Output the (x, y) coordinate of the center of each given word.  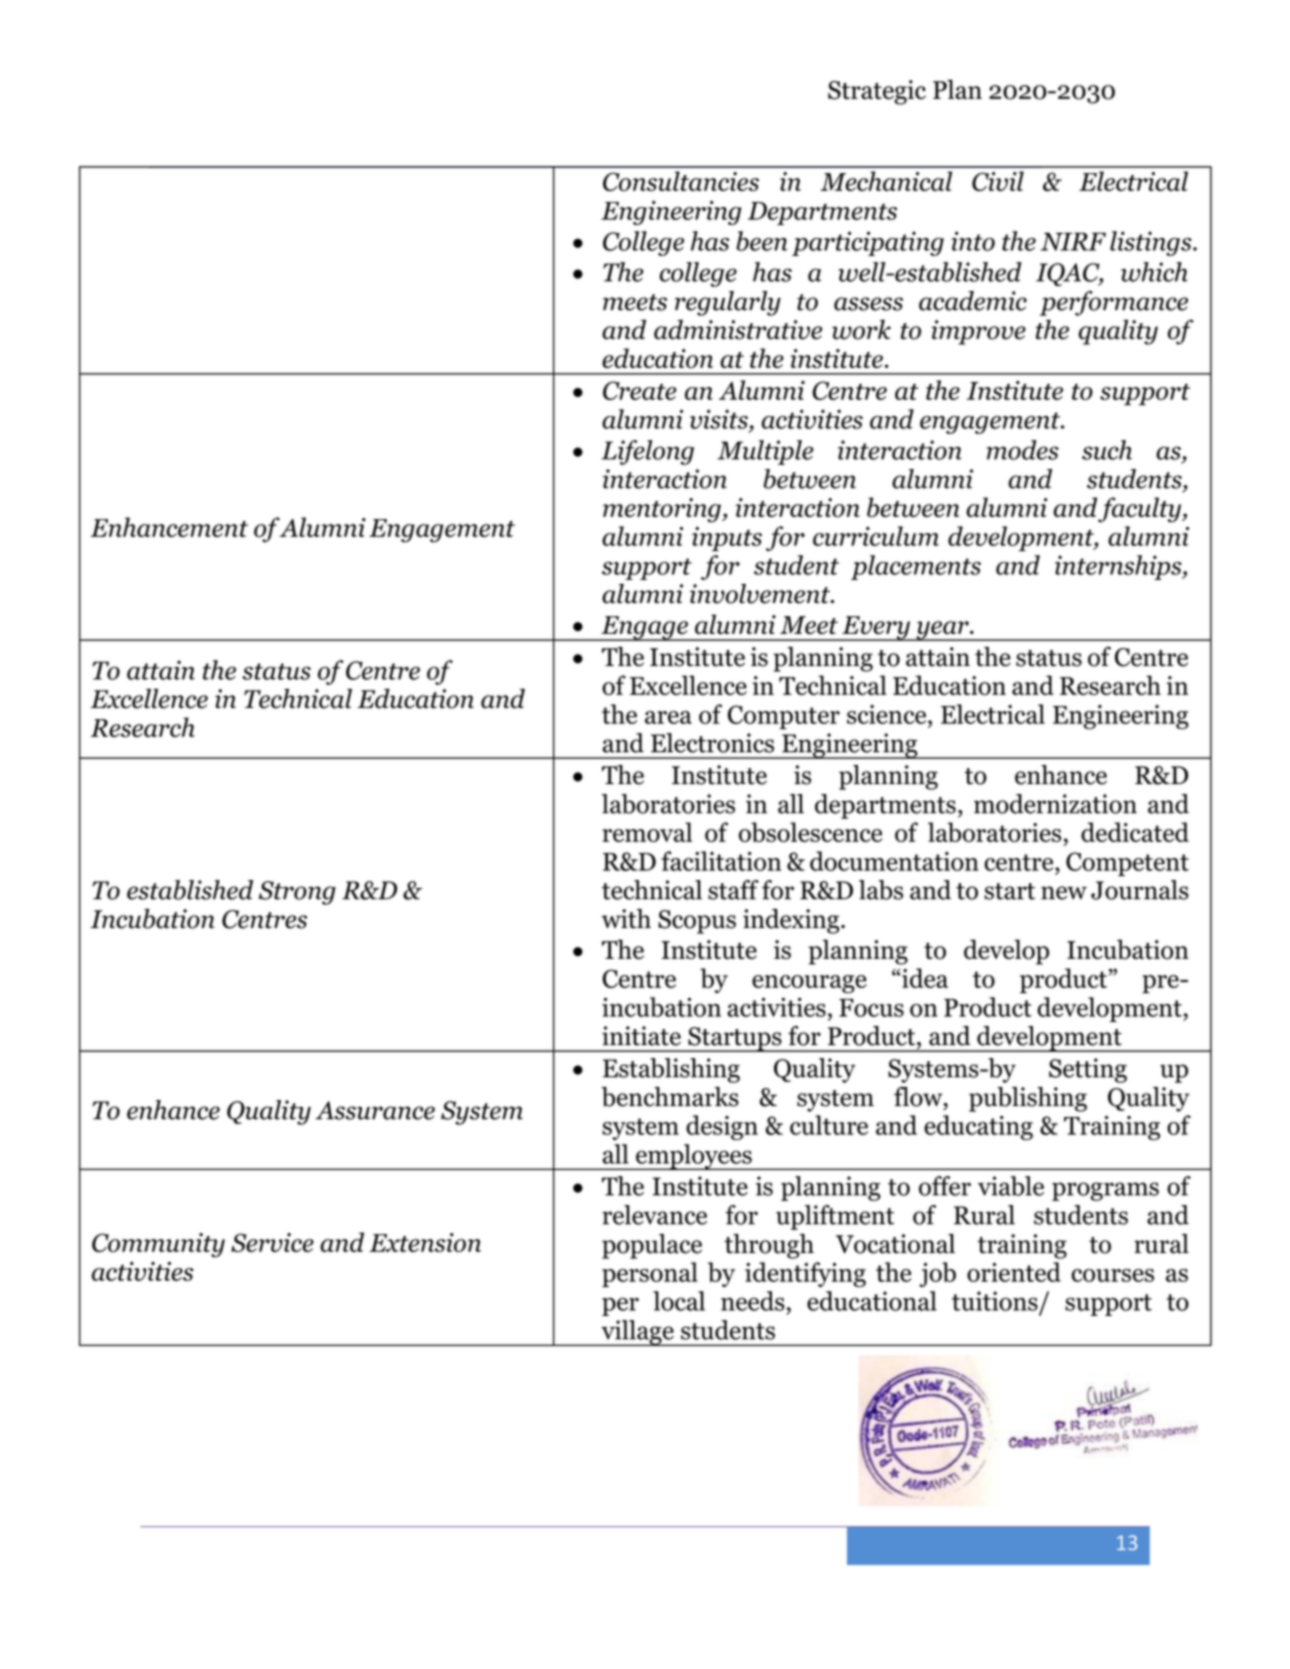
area (668, 717)
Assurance (375, 1110)
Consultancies (681, 181)
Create (640, 390)
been (761, 241)
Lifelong (647, 452)
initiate (641, 1036)
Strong (297, 893)
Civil (998, 181)
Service (272, 1242)
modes (1022, 450)
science (888, 714)
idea (925, 978)
